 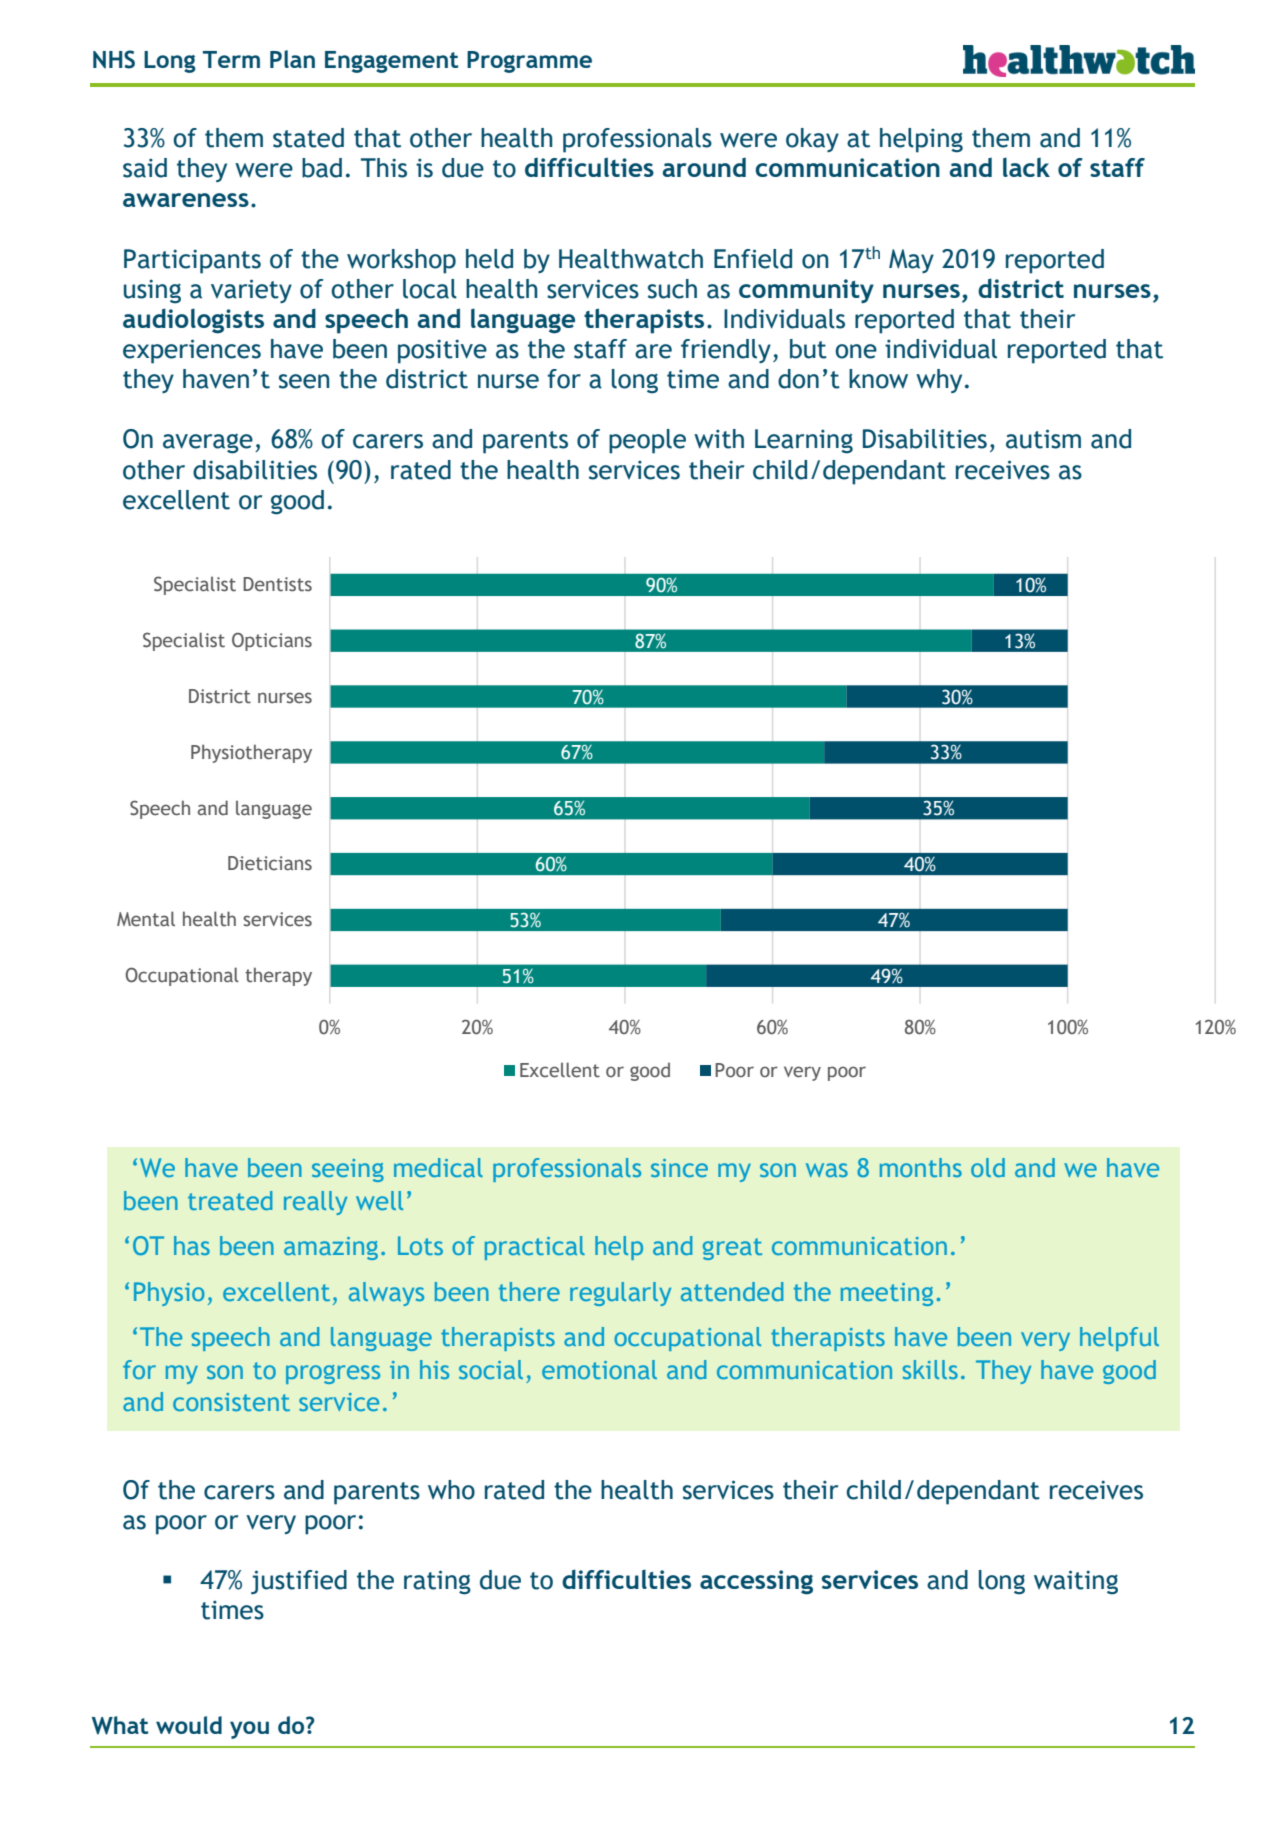 I want to click on Opticians, so click(x=272, y=641).
